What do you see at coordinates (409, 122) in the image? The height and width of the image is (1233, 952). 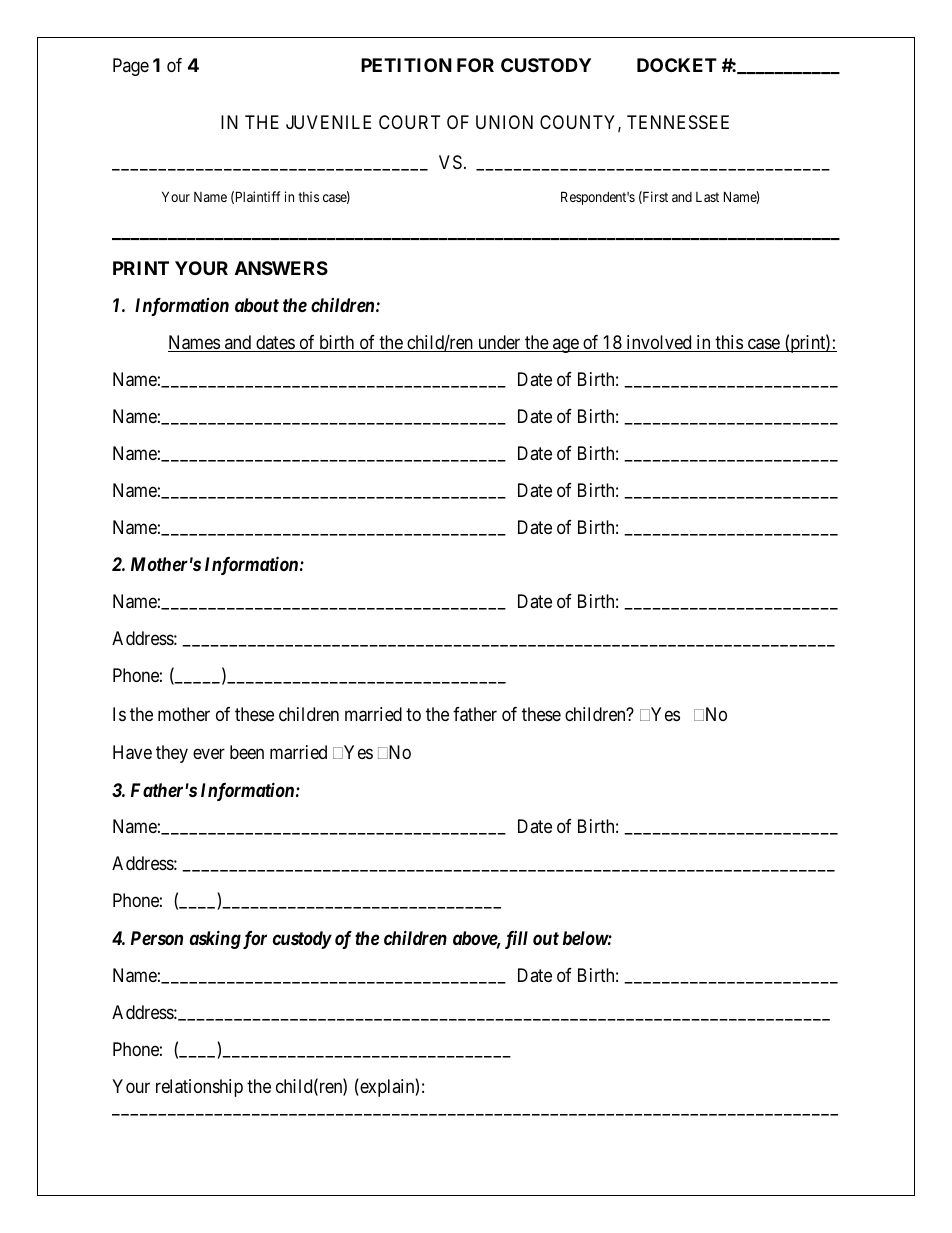 I see `COURT` at bounding box center [409, 122].
